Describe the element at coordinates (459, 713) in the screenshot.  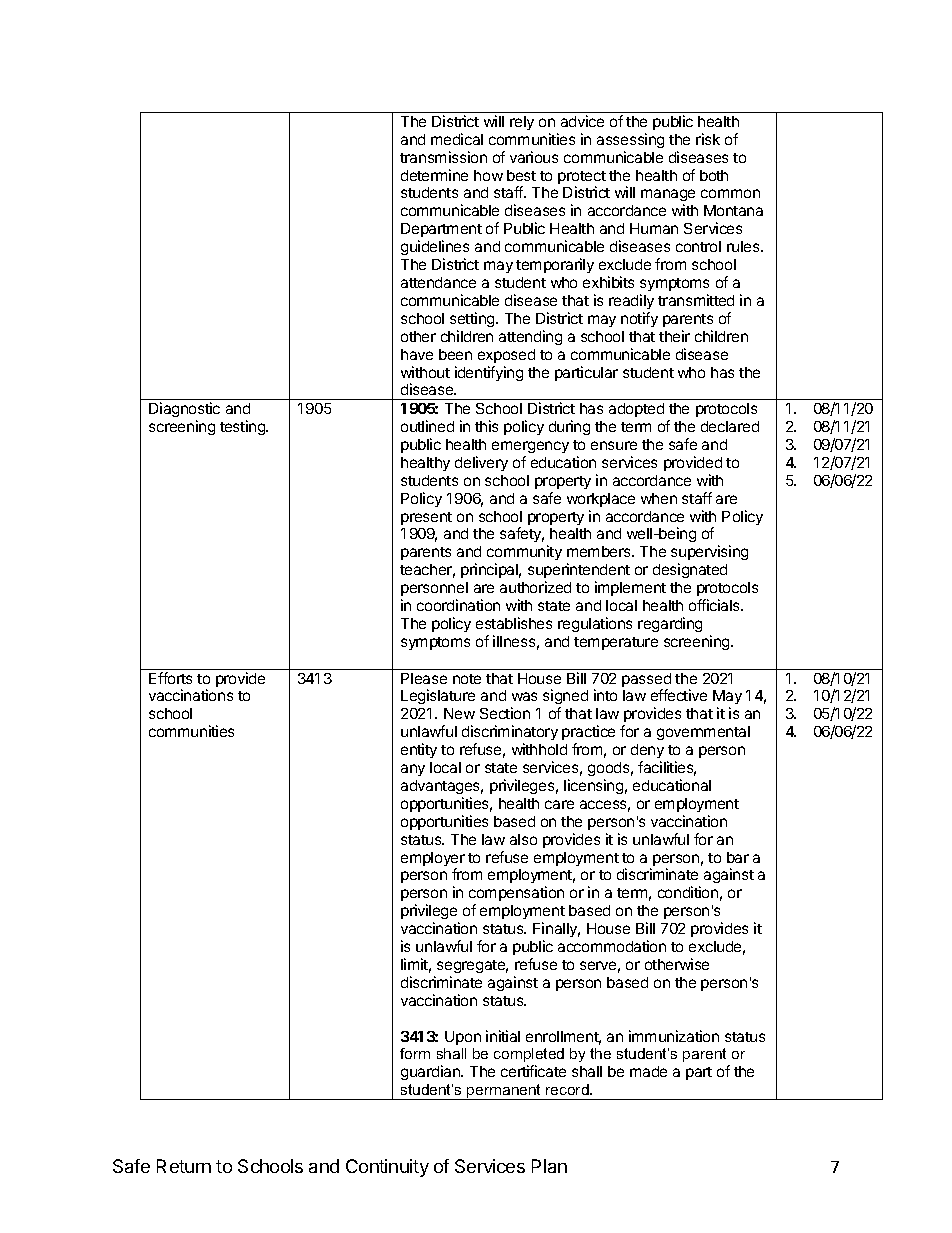
I see `New` at that location.
